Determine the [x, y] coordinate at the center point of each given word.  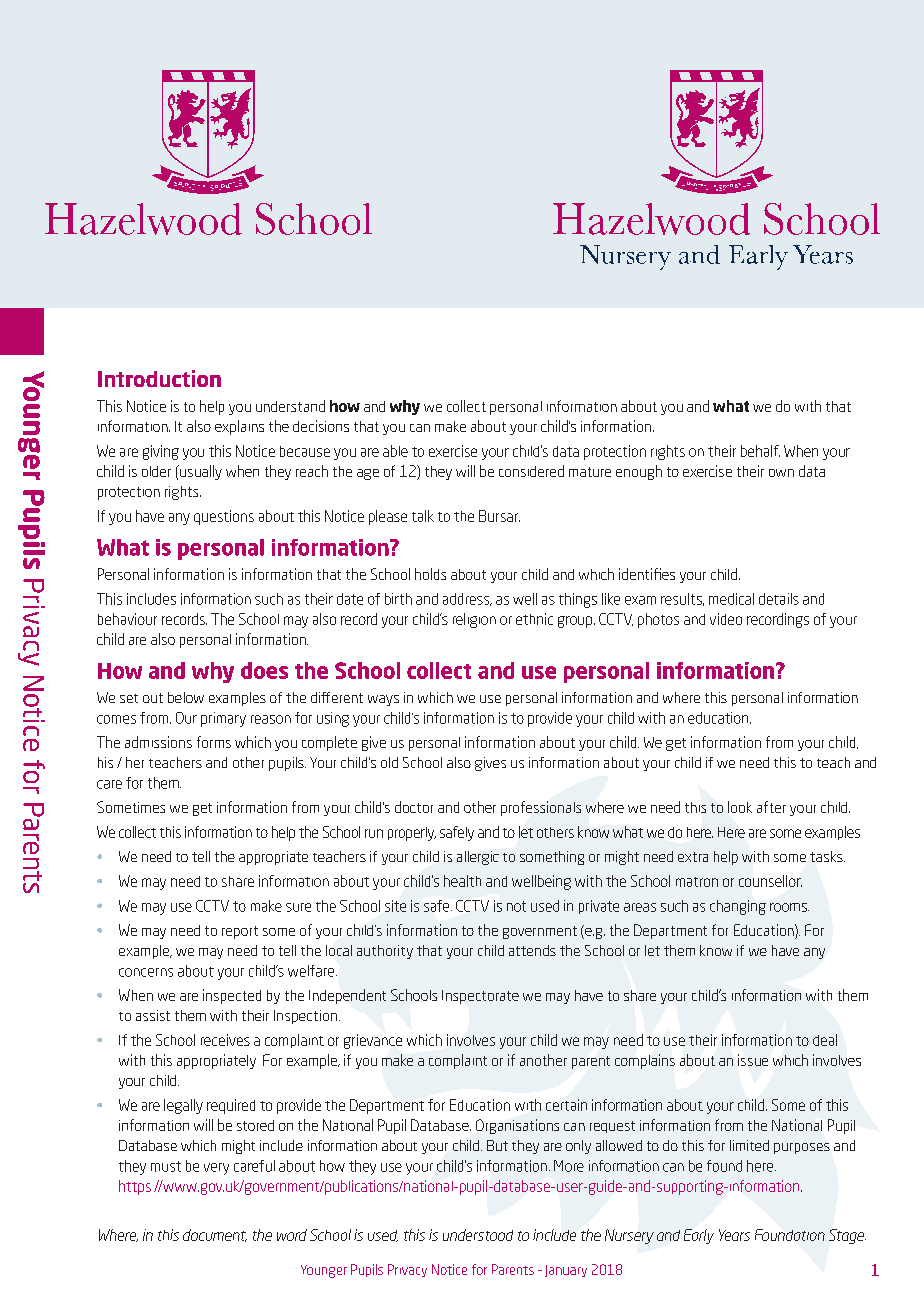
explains [239, 427]
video [726, 619]
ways [383, 700]
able [395, 451]
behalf [760, 451]
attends [532, 950]
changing [738, 907]
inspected [232, 996]
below [186, 697]
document [215, 1235]
